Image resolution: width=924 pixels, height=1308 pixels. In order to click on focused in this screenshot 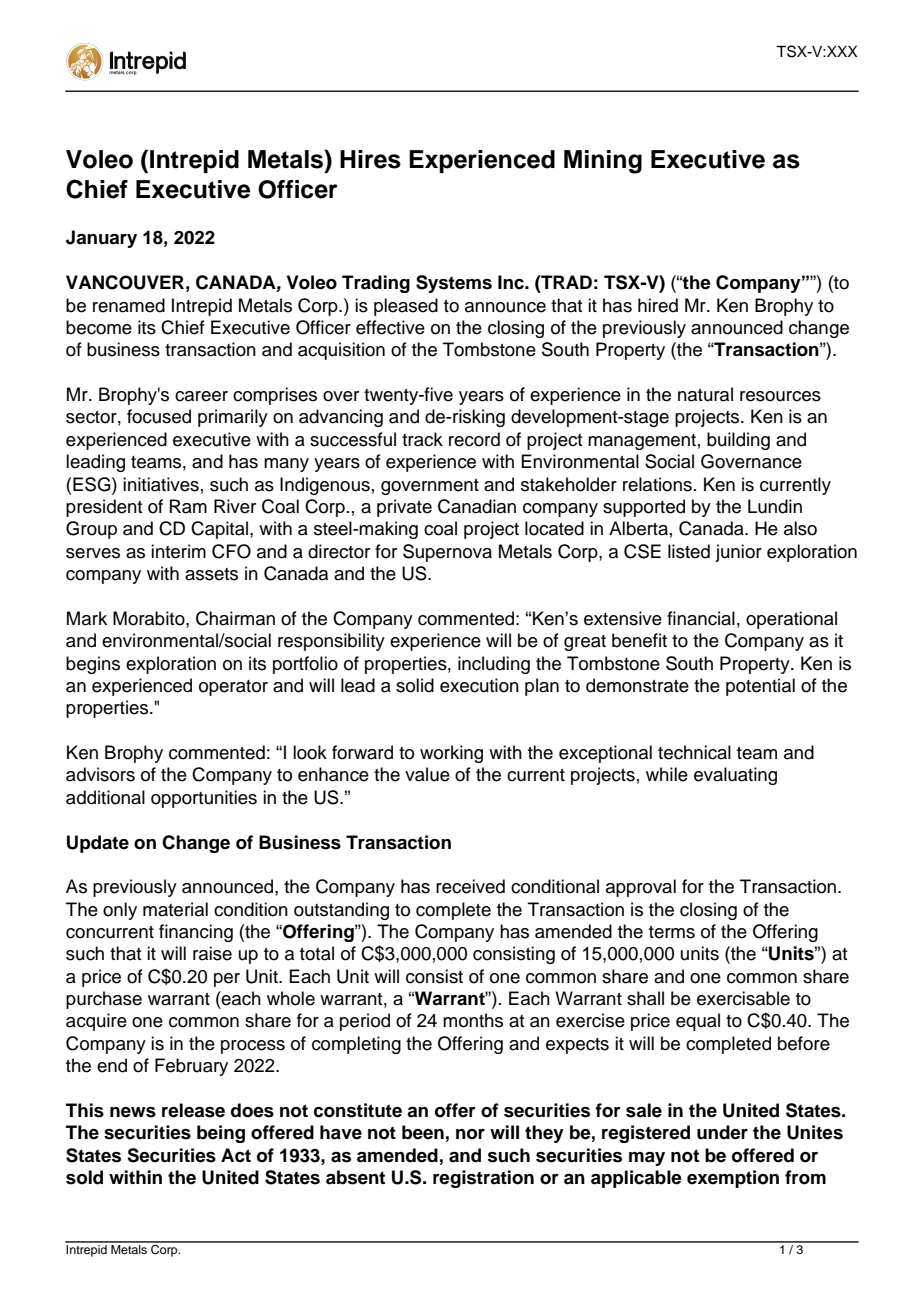, I will do `click(159, 416)`.
